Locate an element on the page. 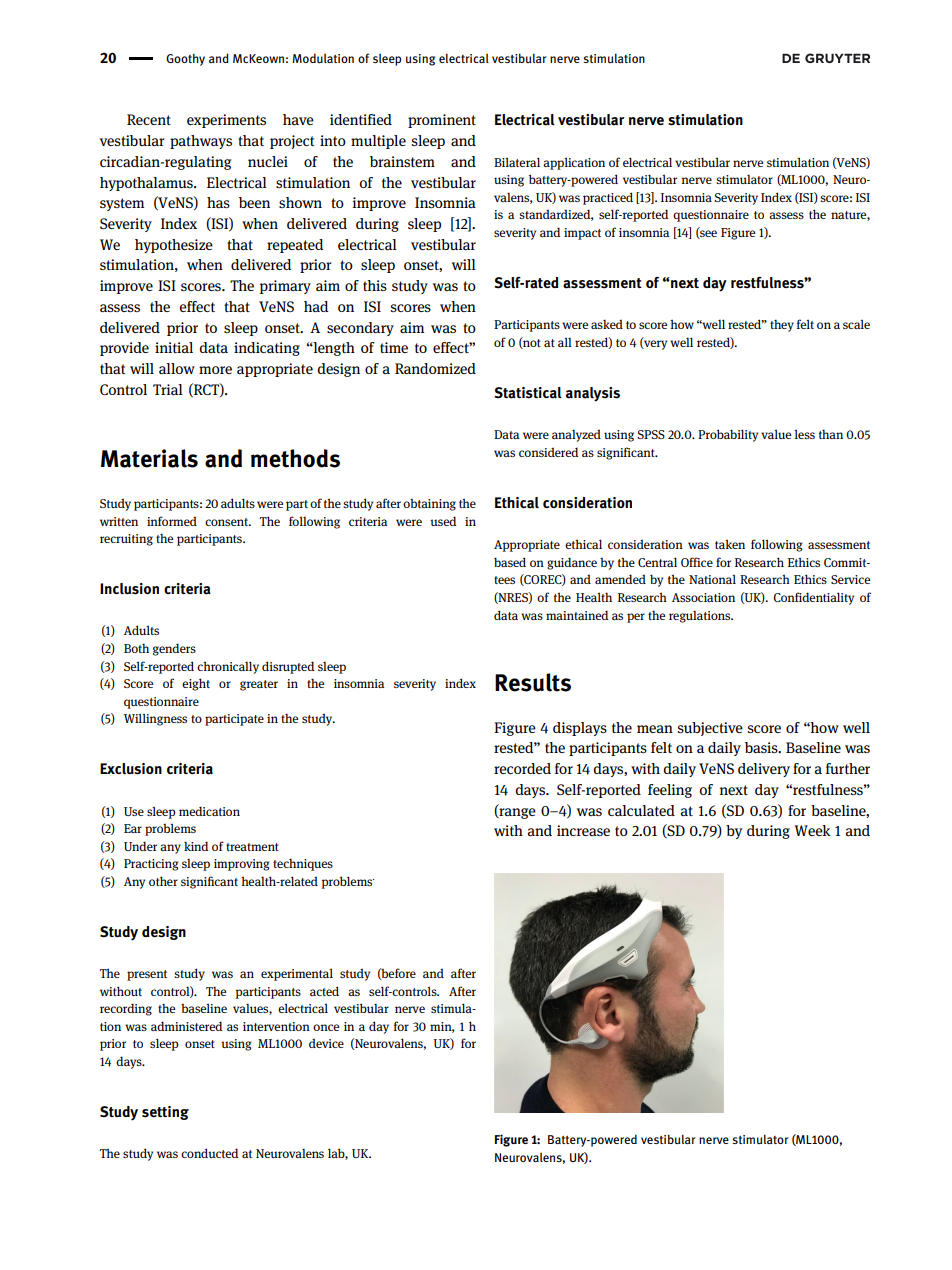  Results is located at coordinates (533, 682).
